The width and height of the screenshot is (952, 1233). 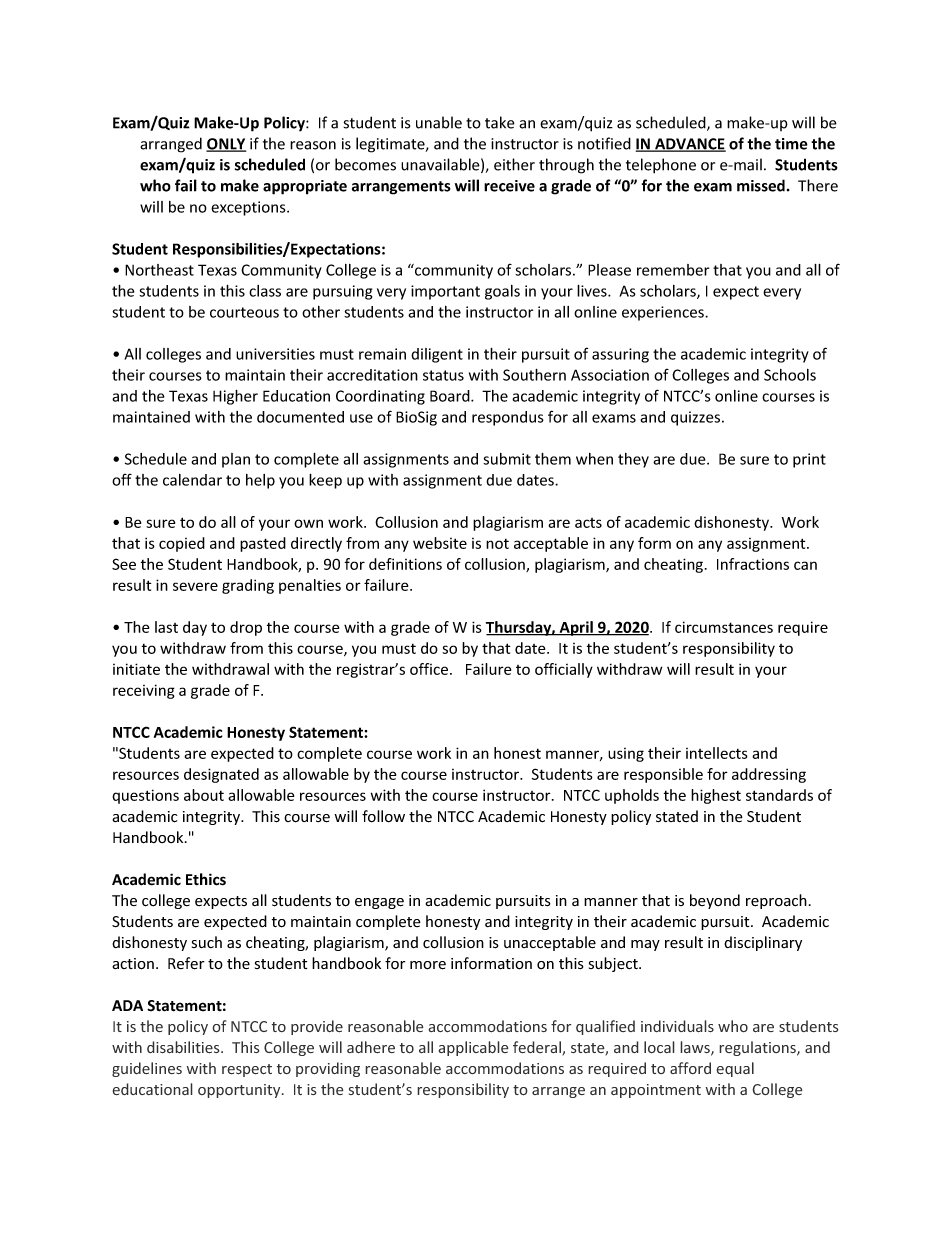 I want to click on severe, so click(x=195, y=586).
